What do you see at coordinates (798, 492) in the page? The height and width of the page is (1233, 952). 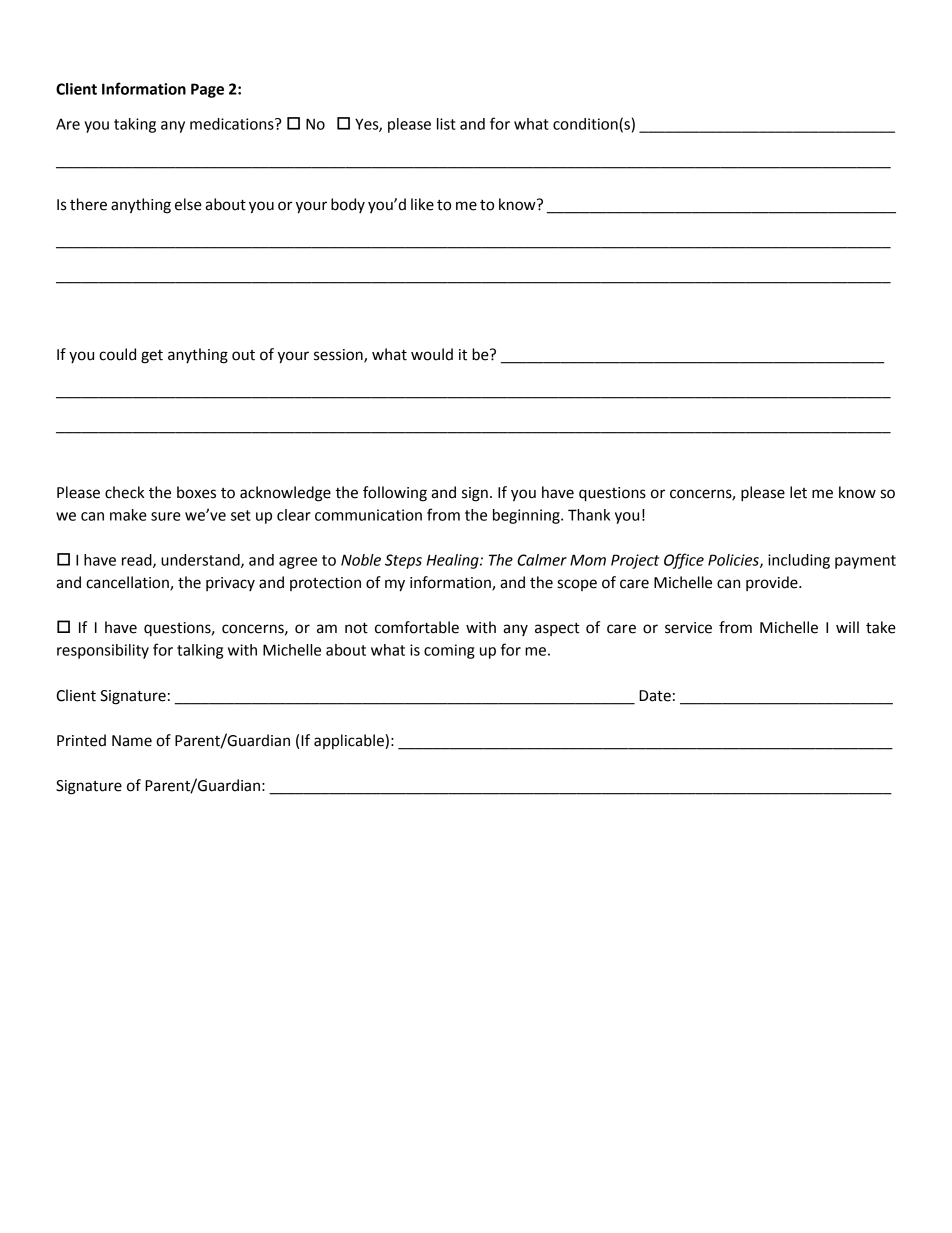 I see `let` at bounding box center [798, 492].
